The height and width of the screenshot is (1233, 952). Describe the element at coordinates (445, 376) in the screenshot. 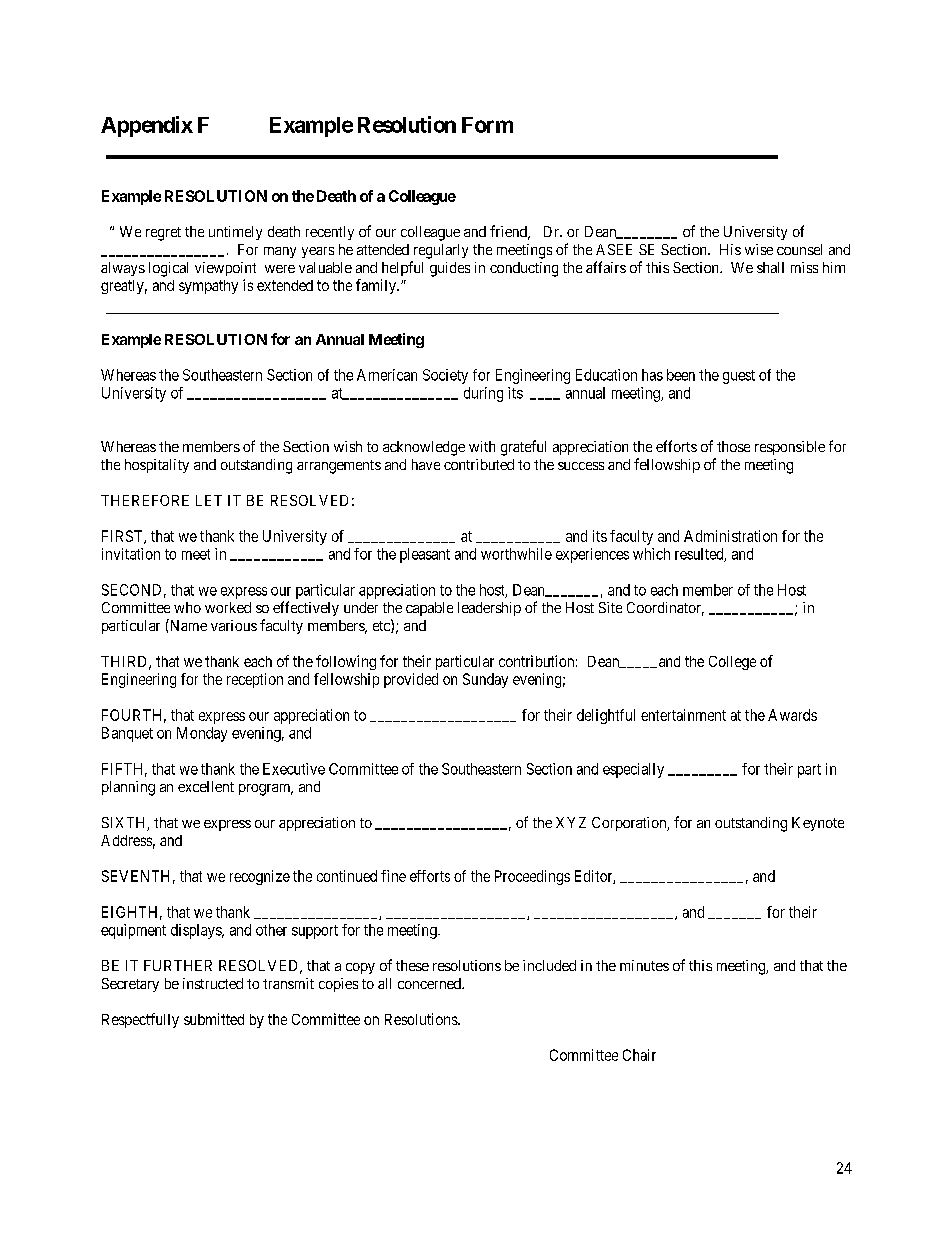

I see `Society` at that location.
